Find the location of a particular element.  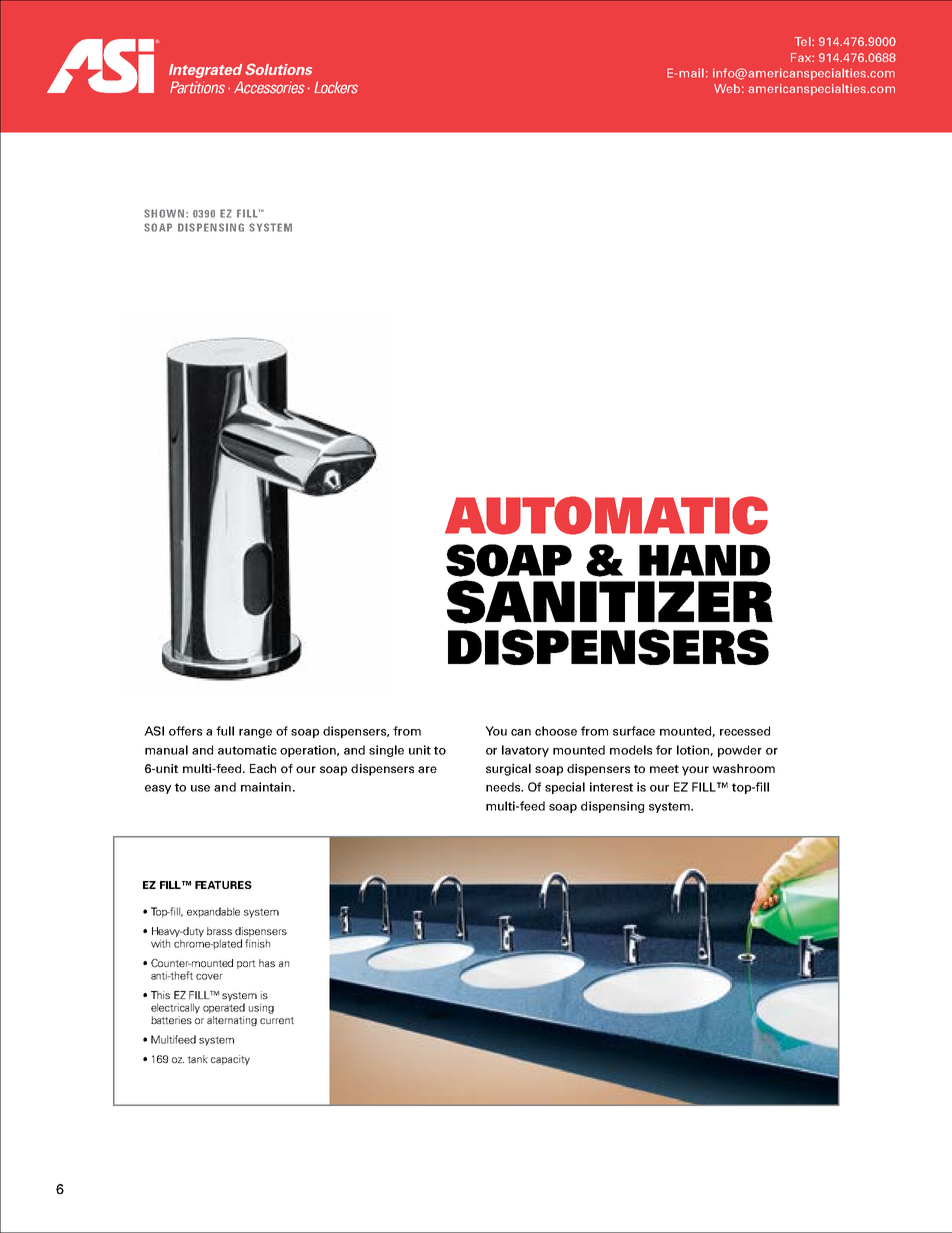

powder is located at coordinates (740, 751).
